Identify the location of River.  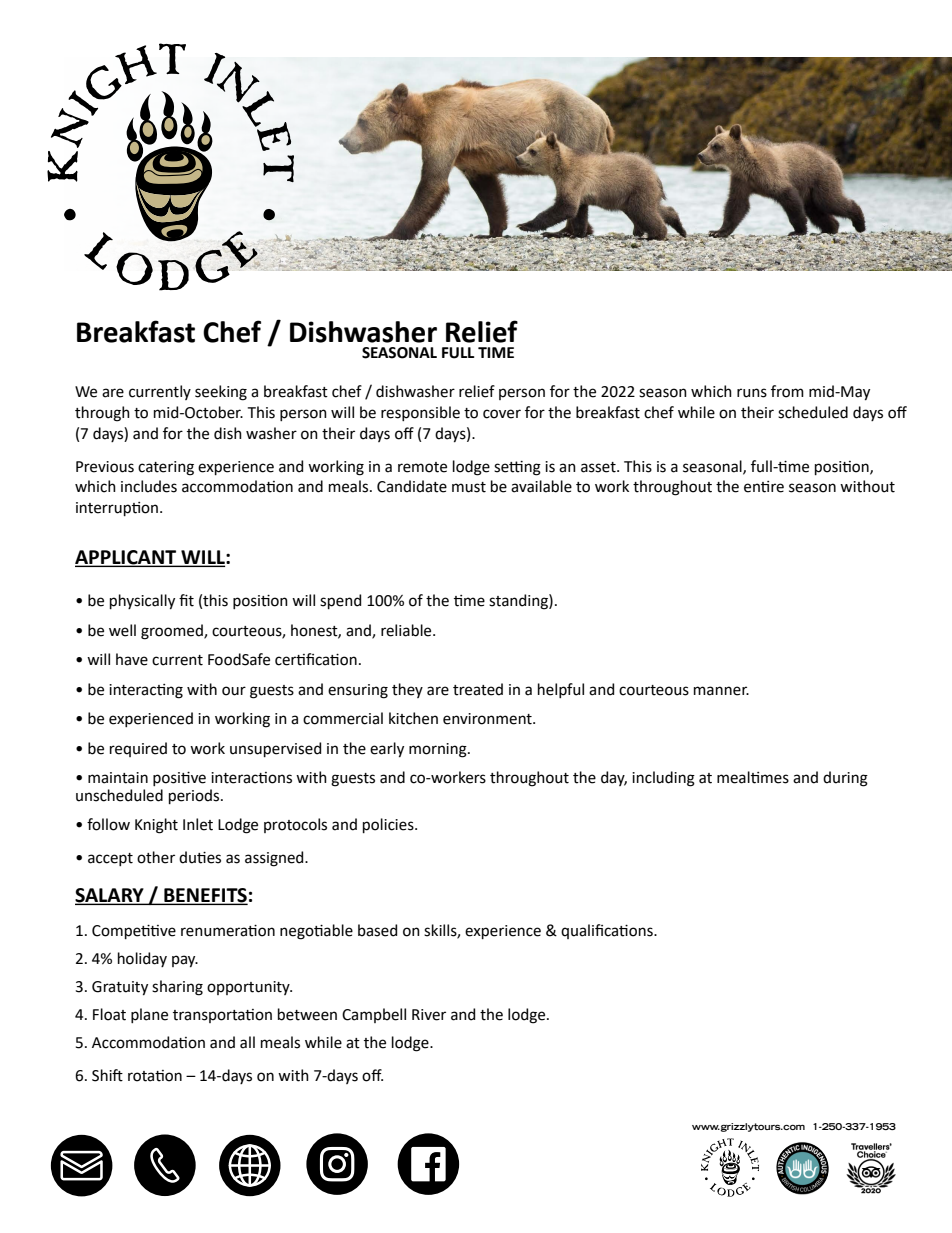
(429, 1015).
